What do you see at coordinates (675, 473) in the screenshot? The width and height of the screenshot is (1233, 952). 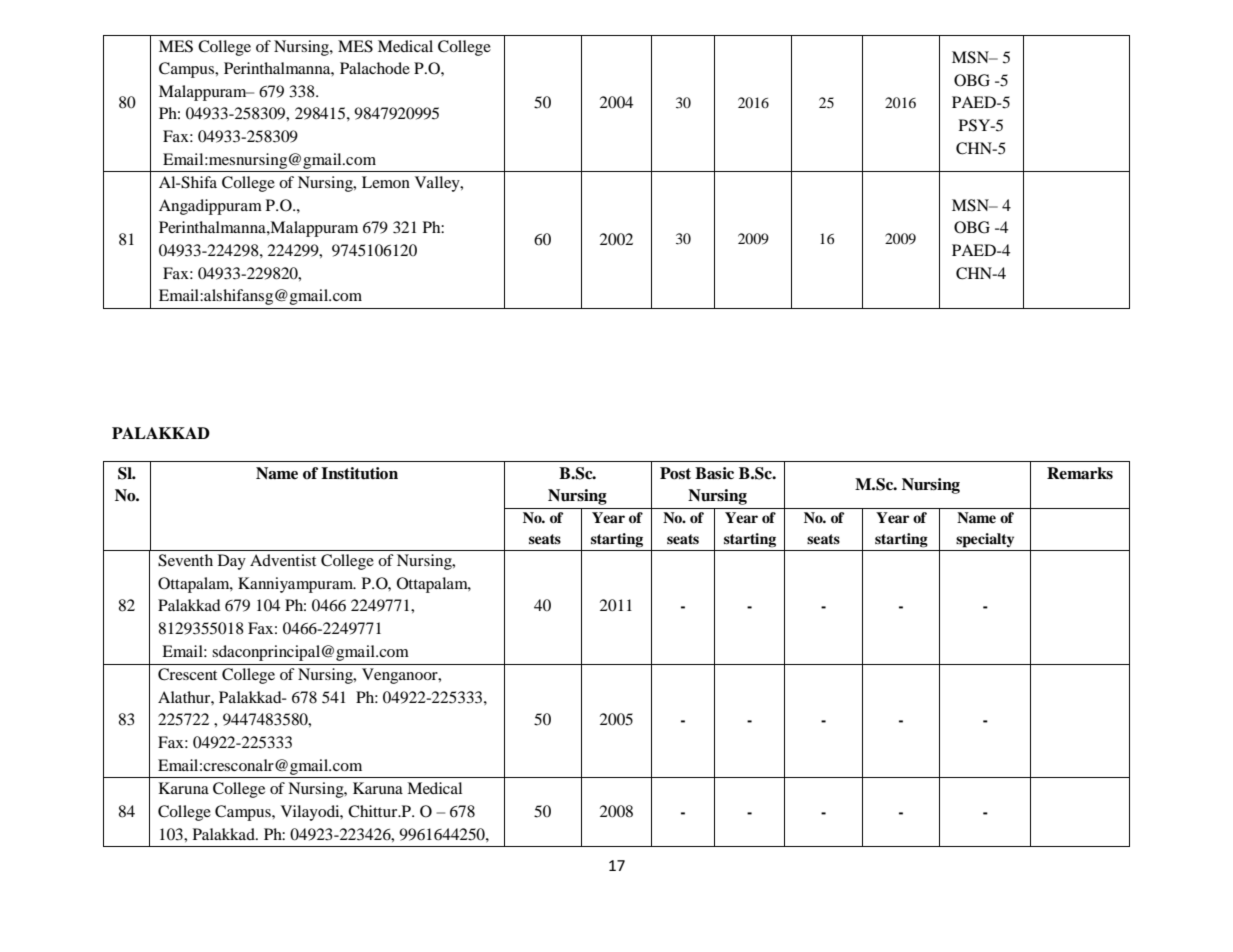 I see `Post` at bounding box center [675, 473].
